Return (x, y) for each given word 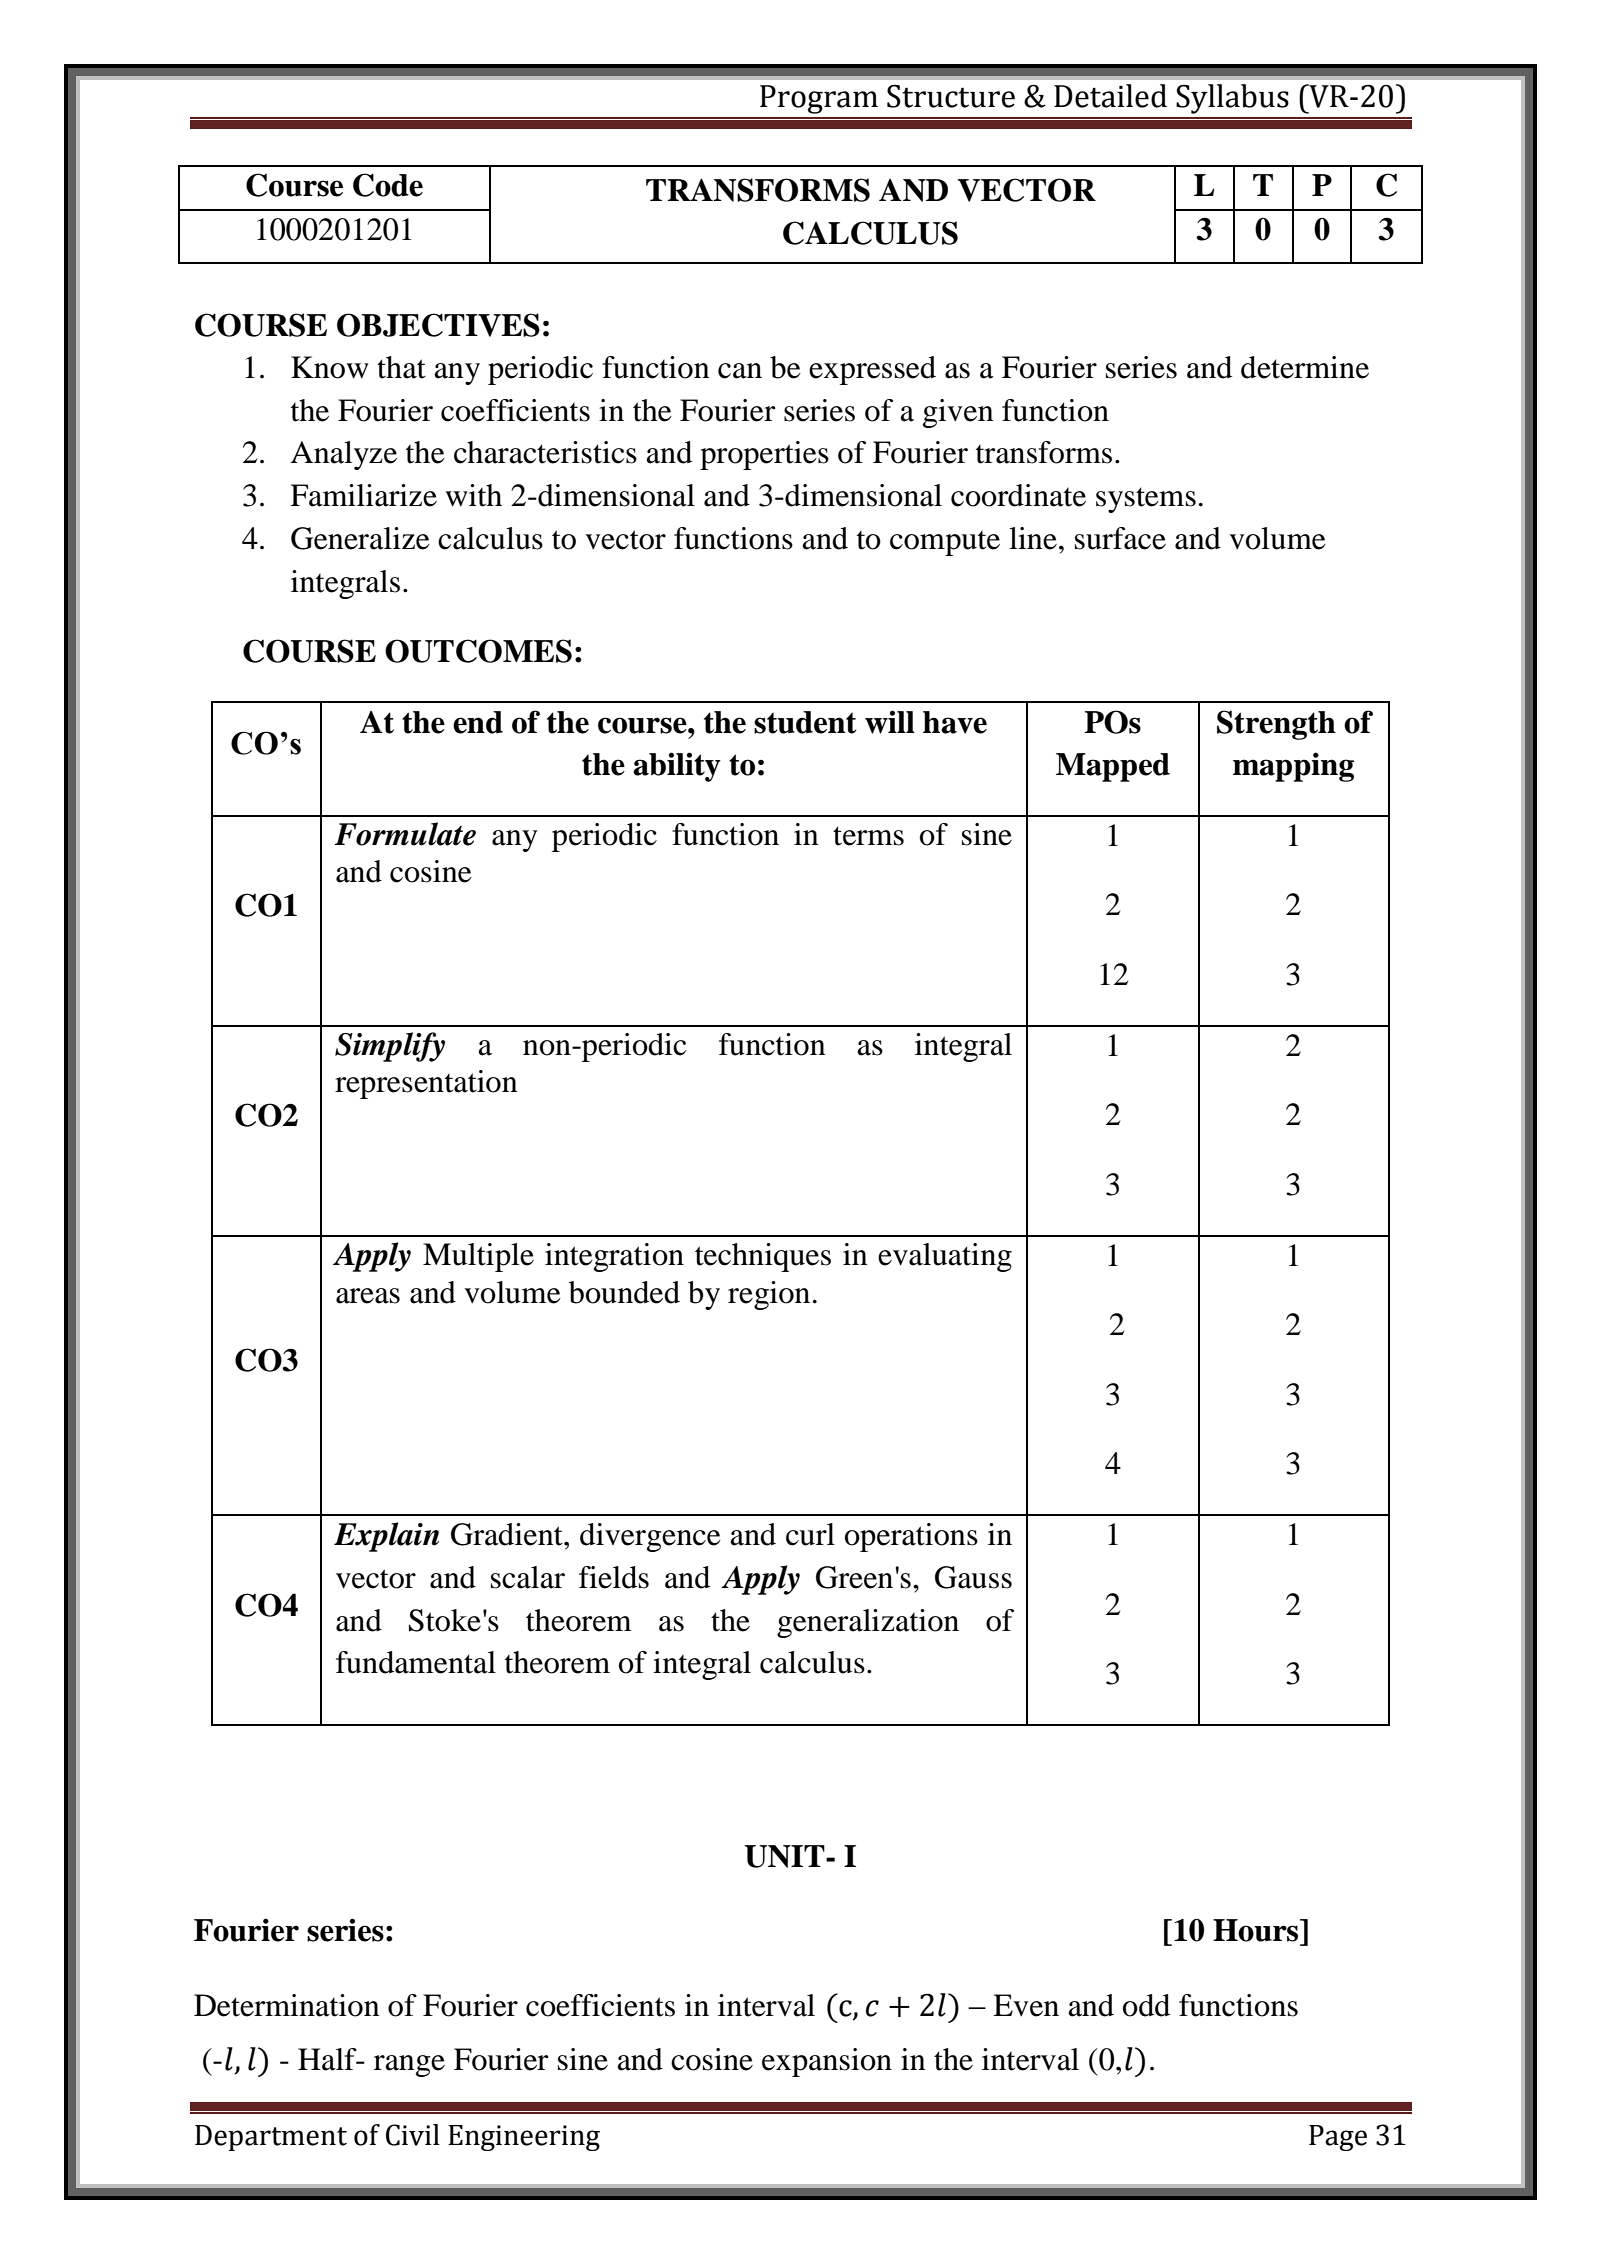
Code (388, 185)
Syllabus (1232, 99)
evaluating (945, 1257)
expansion (827, 2062)
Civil (413, 2135)
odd (1146, 2005)
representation (426, 1084)
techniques (763, 1257)
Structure (951, 96)
